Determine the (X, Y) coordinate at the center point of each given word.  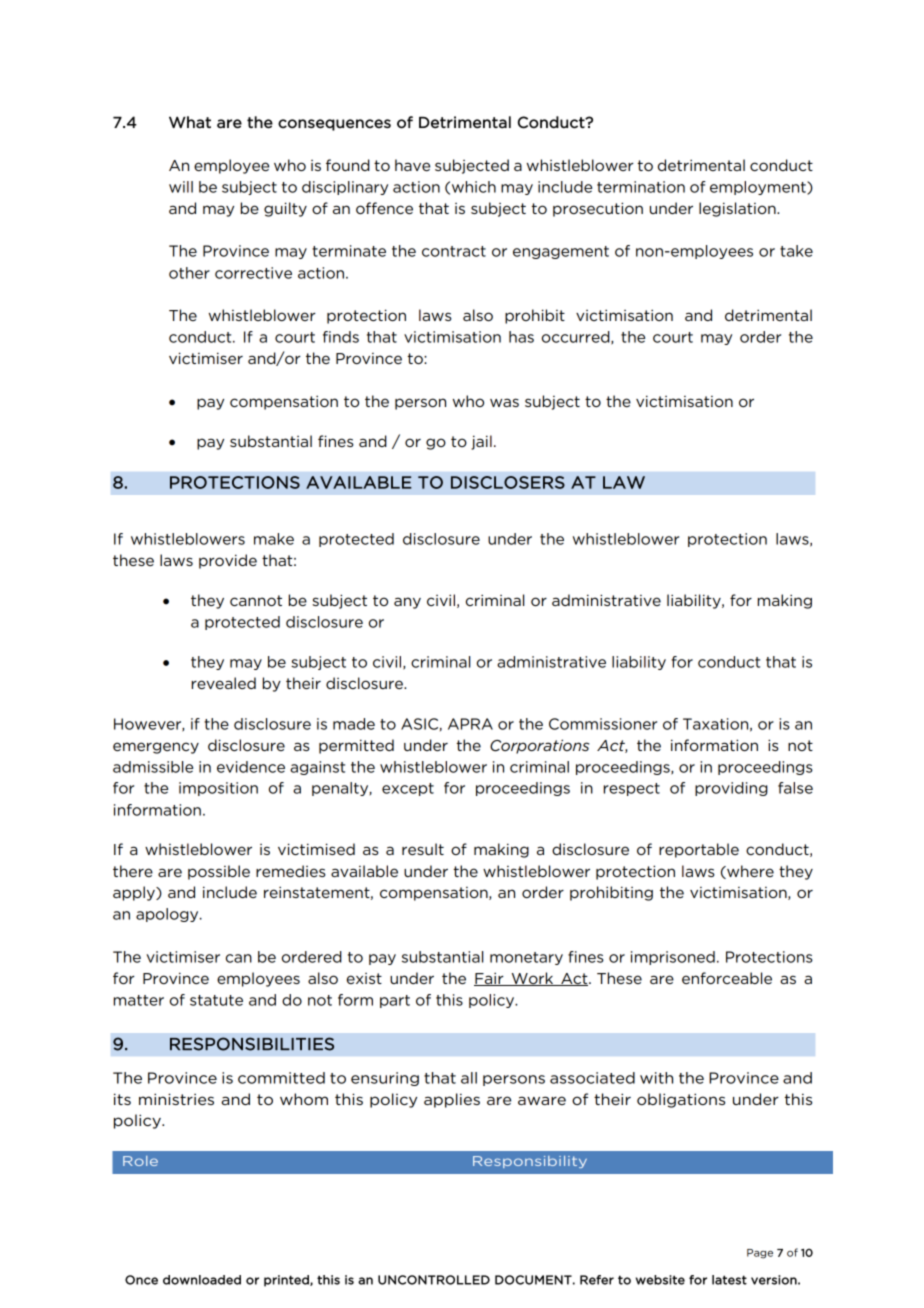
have (412, 165)
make (274, 539)
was (504, 402)
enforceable (727, 978)
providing (731, 789)
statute (216, 1000)
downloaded (202, 1280)
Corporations (539, 746)
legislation (738, 209)
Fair (490, 979)
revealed (224, 683)
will (181, 187)
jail (481, 442)
